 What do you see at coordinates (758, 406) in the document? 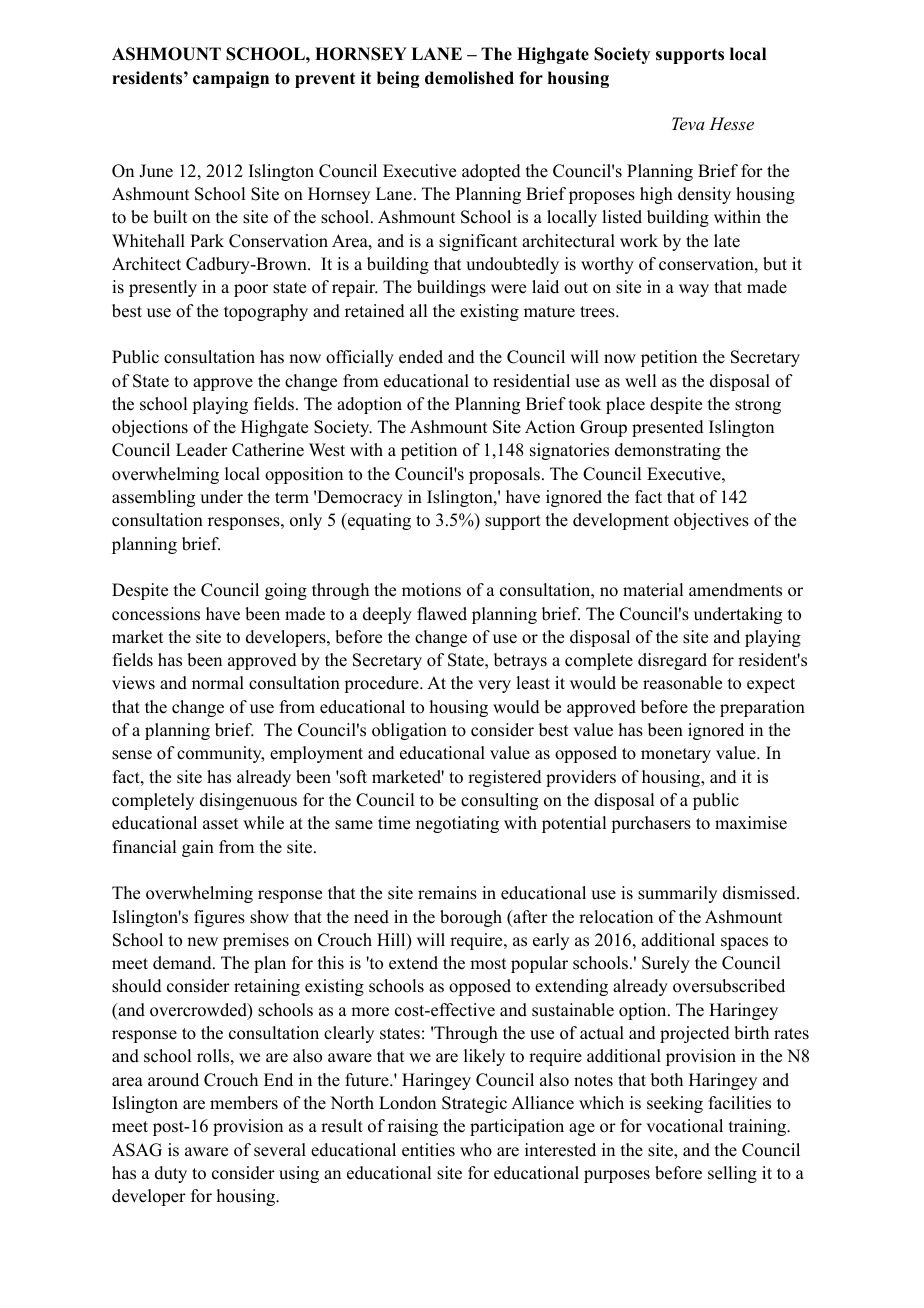
I see `strong` at bounding box center [758, 406].
